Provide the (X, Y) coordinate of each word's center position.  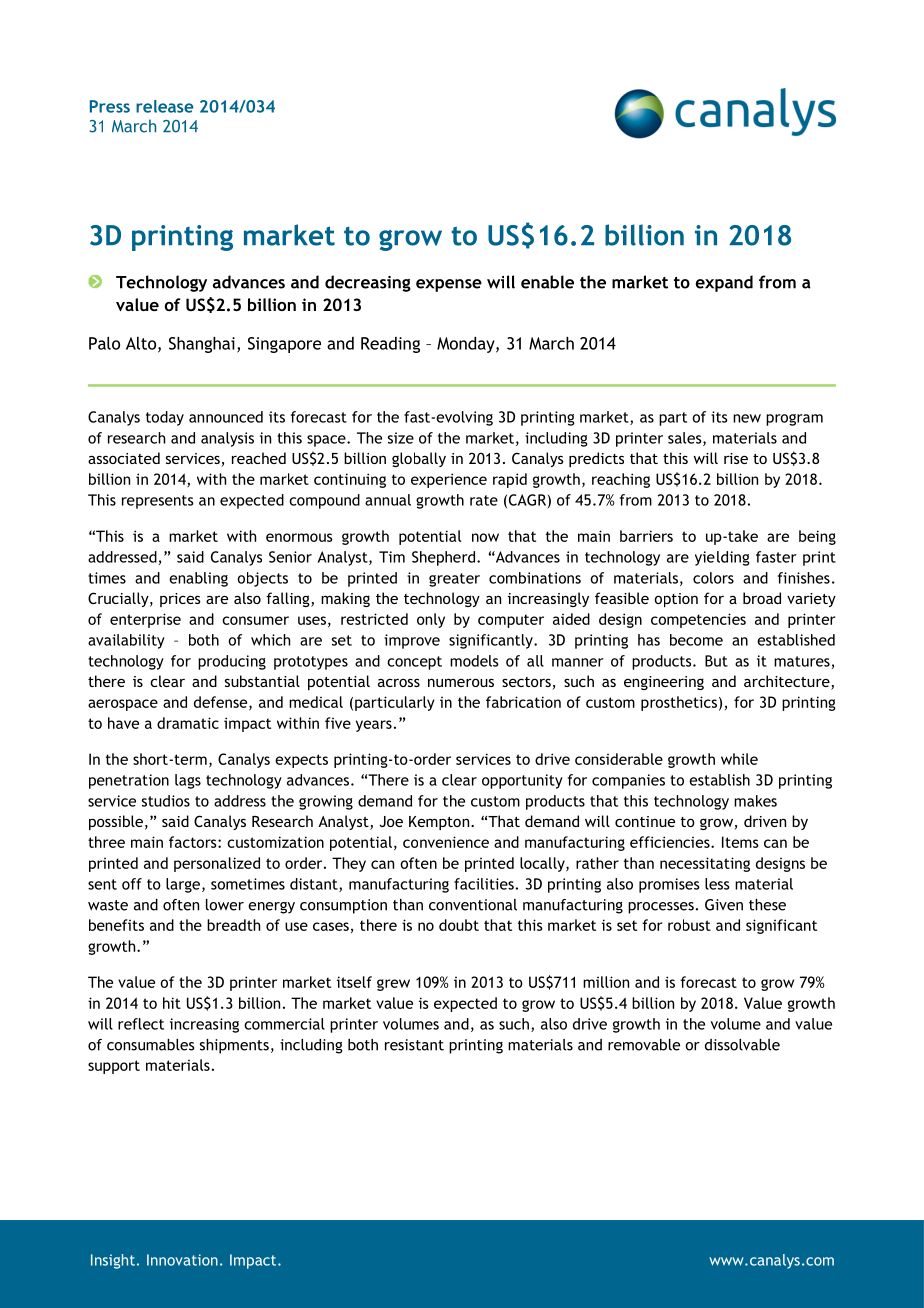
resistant (414, 1045)
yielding (722, 558)
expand (724, 283)
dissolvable (742, 1045)
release (165, 106)
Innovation (182, 1260)
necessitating (705, 864)
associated (124, 458)
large (183, 885)
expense (449, 285)
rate (484, 500)
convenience (446, 842)
